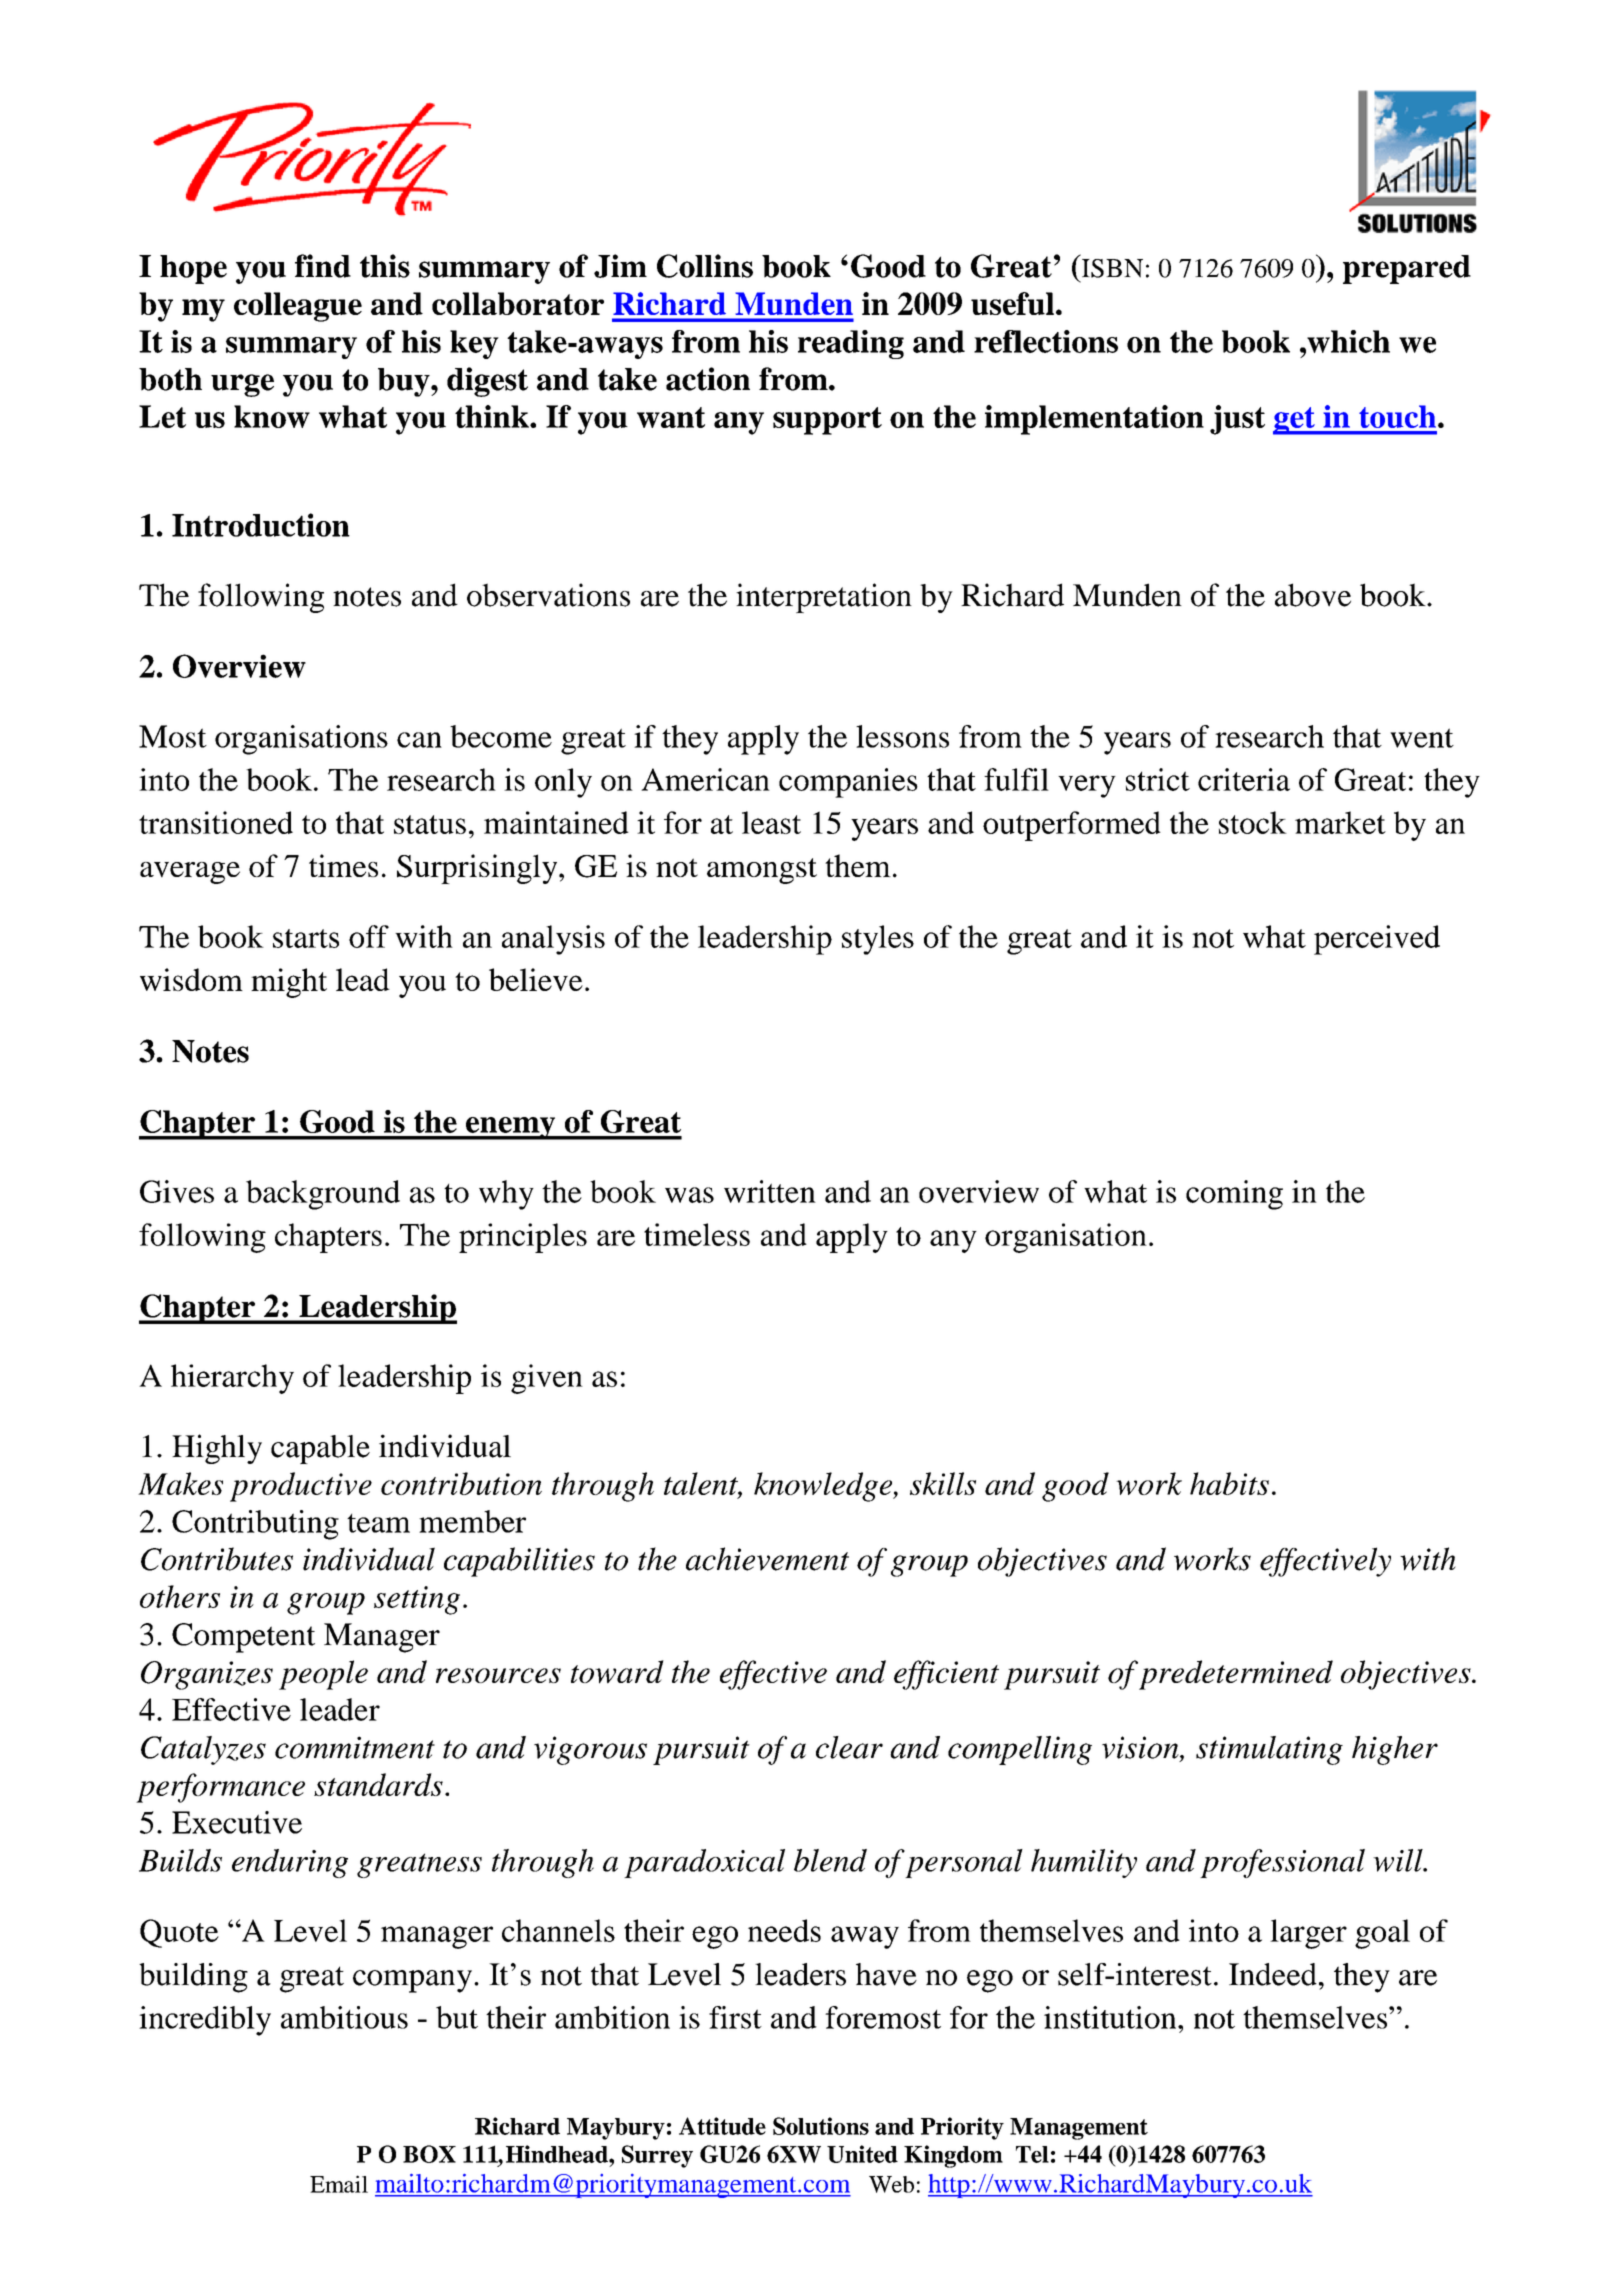  What do you see at coordinates (1295, 421) in the screenshot?
I see `get` at bounding box center [1295, 421].
